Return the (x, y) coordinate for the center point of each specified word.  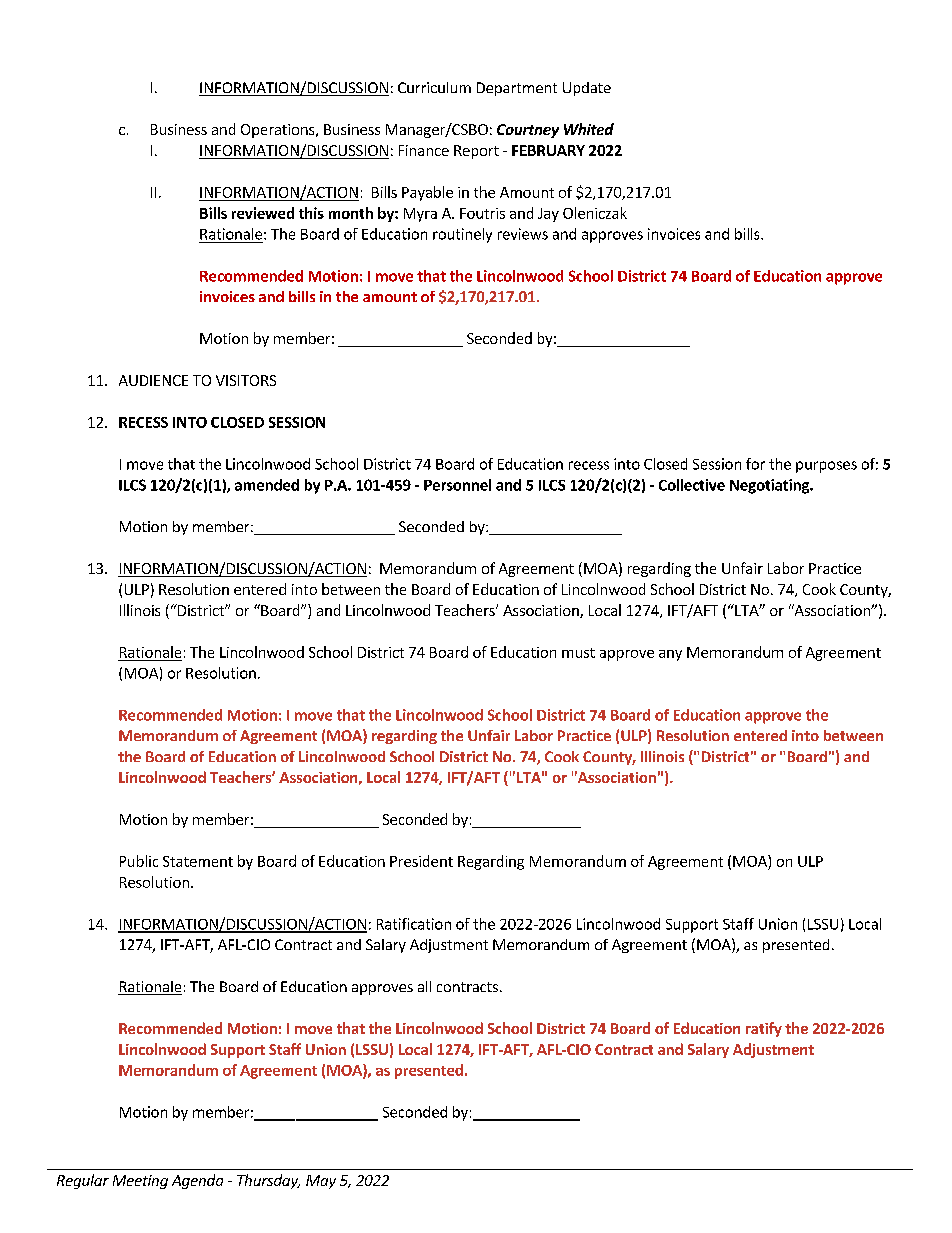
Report (476, 152)
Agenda (197, 1181)
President (421, 861)
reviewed (263, 213)
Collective (692, 485)
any (670, 655)
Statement (198, 861)
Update (587, 89)
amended (267, 485)
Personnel (457, 485)
